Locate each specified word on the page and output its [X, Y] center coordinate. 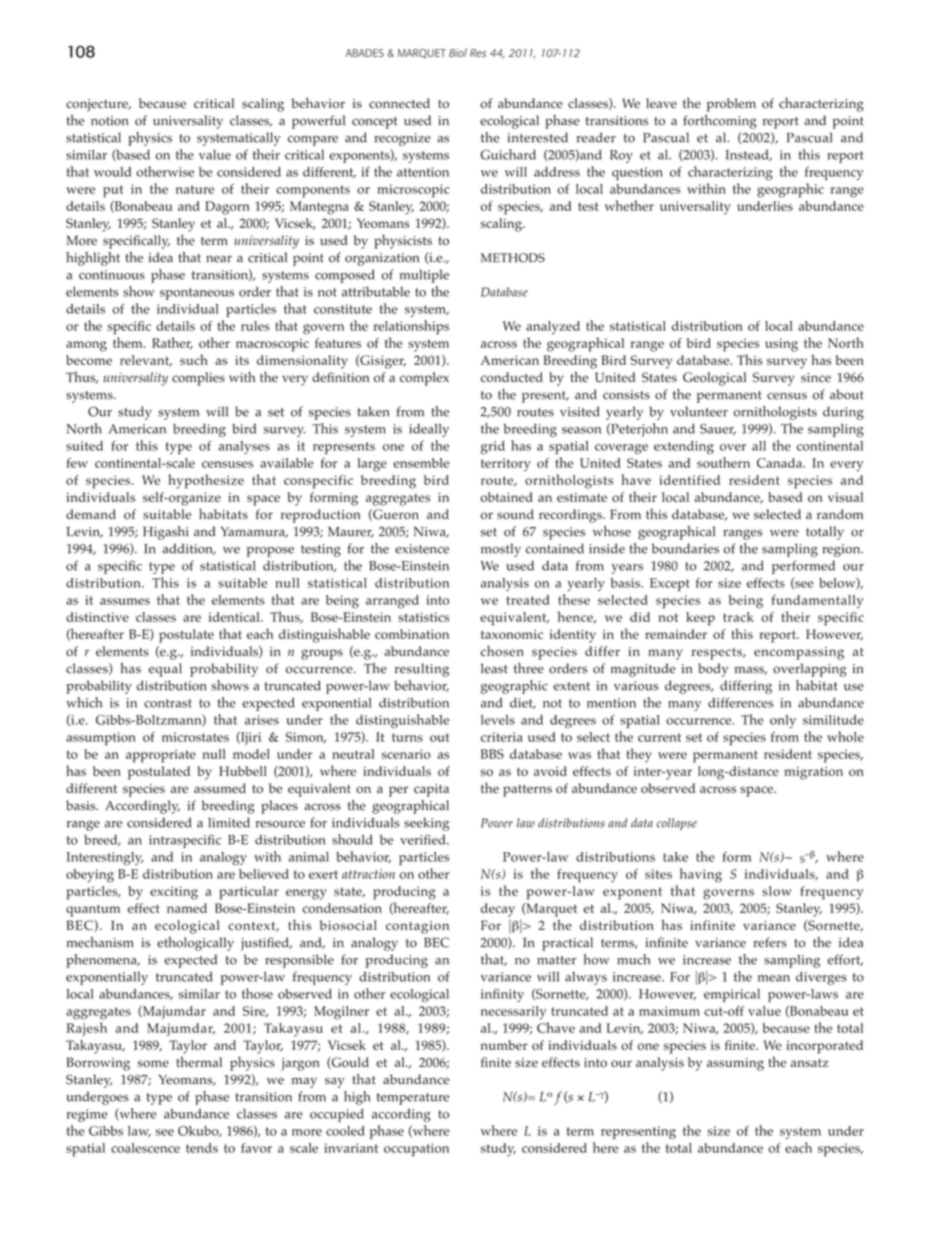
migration [813, 773]
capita [431, 790]
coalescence [145, 1148]
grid [493, 447]
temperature [413, 1099]
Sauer [718, 429]
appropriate [161, 756]
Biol [458, 52]
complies [198, 379]
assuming [735, 1064]
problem [731, 105]
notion [110, 121]
